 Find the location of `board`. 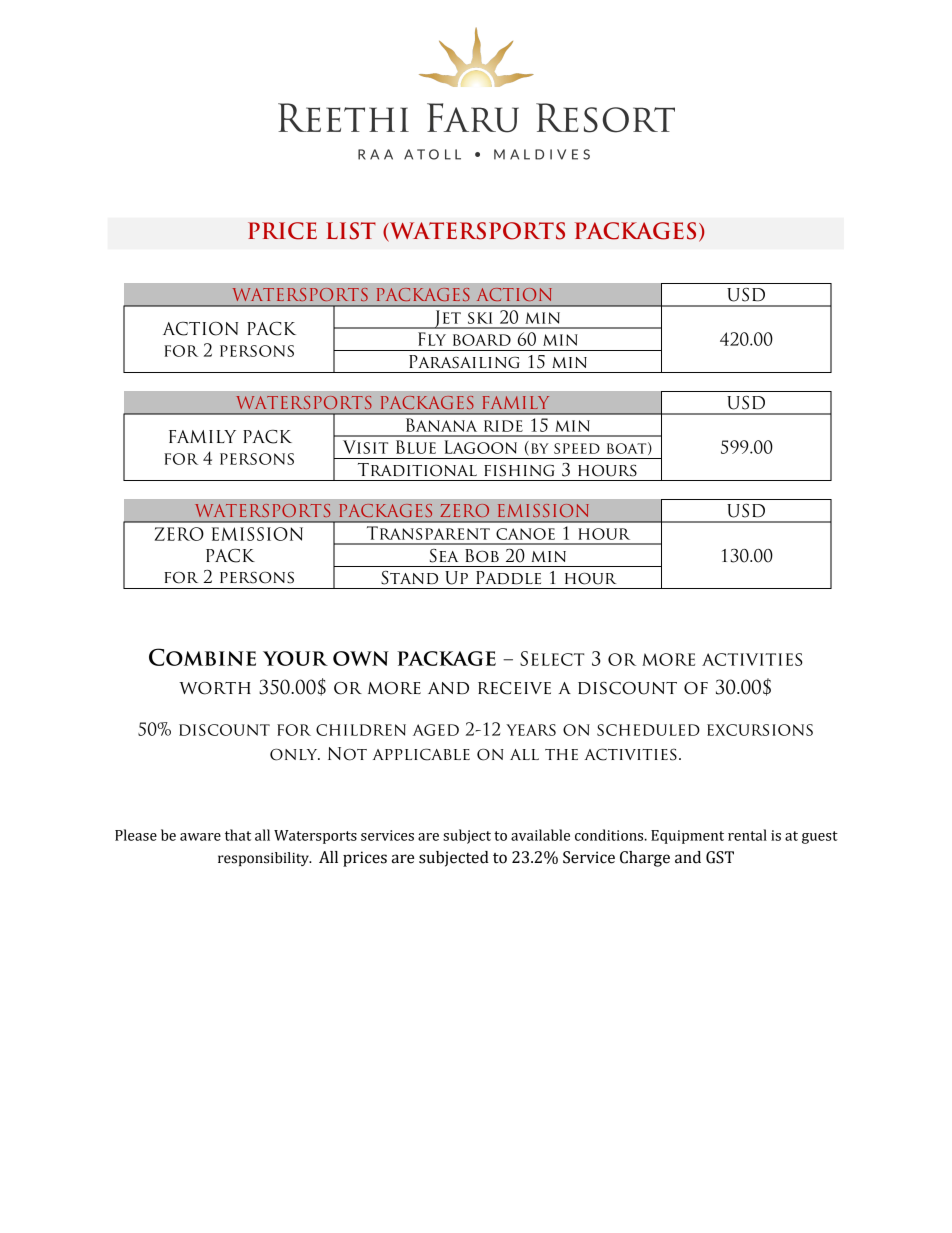

board is located at coordinates (482, 340).
